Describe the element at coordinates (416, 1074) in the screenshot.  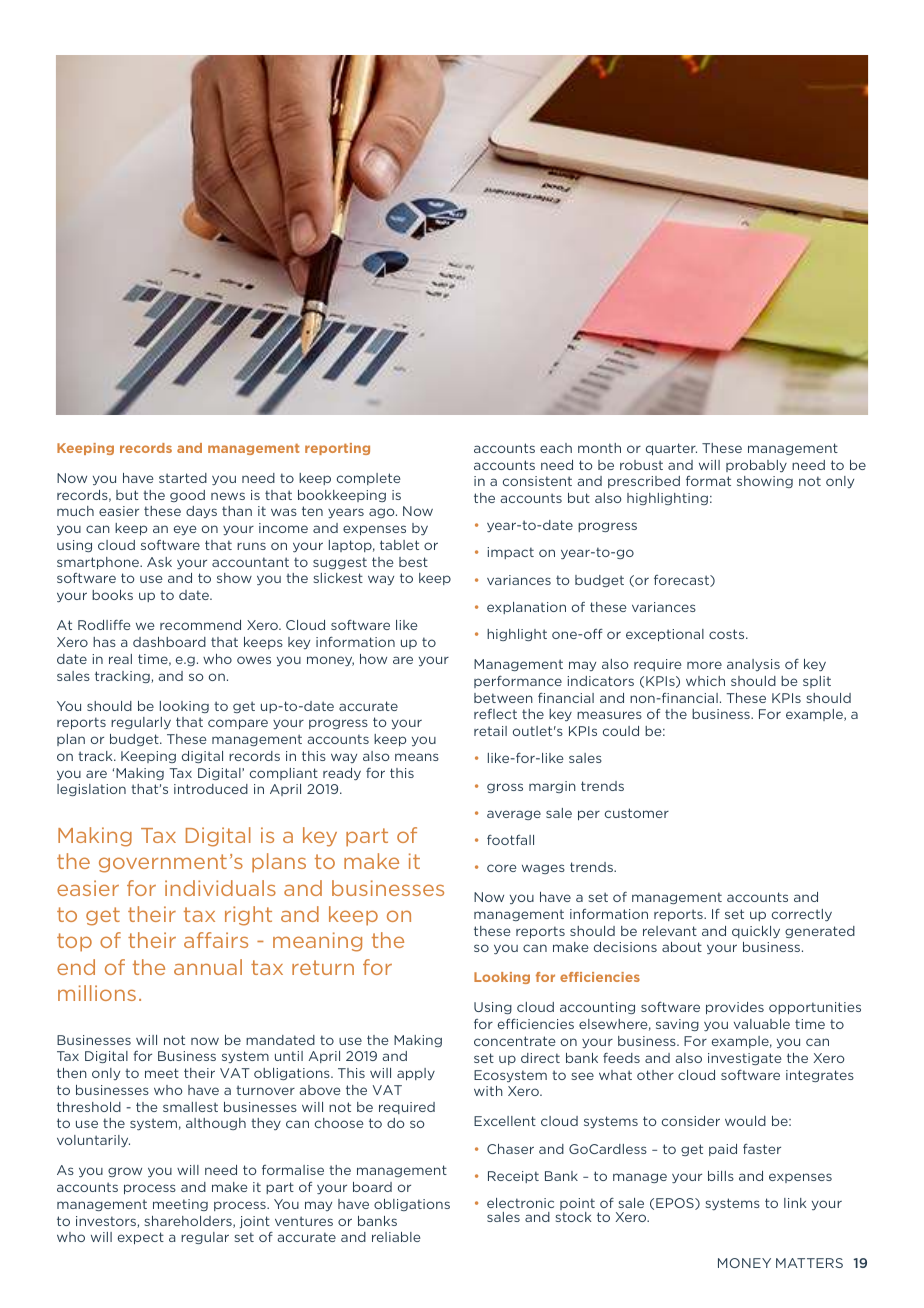
I see `apply` at that location.
